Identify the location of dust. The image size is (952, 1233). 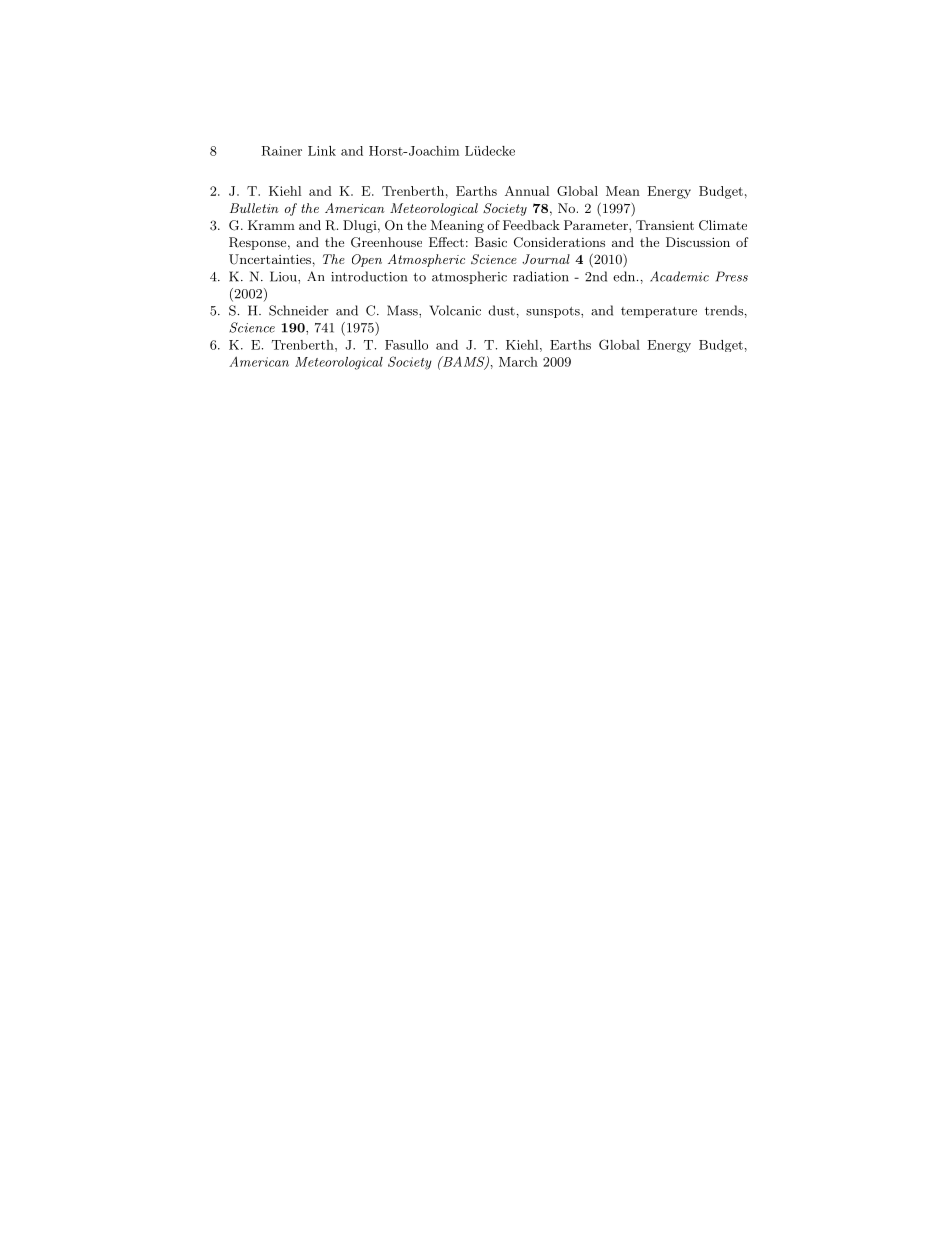
(501, 310).
